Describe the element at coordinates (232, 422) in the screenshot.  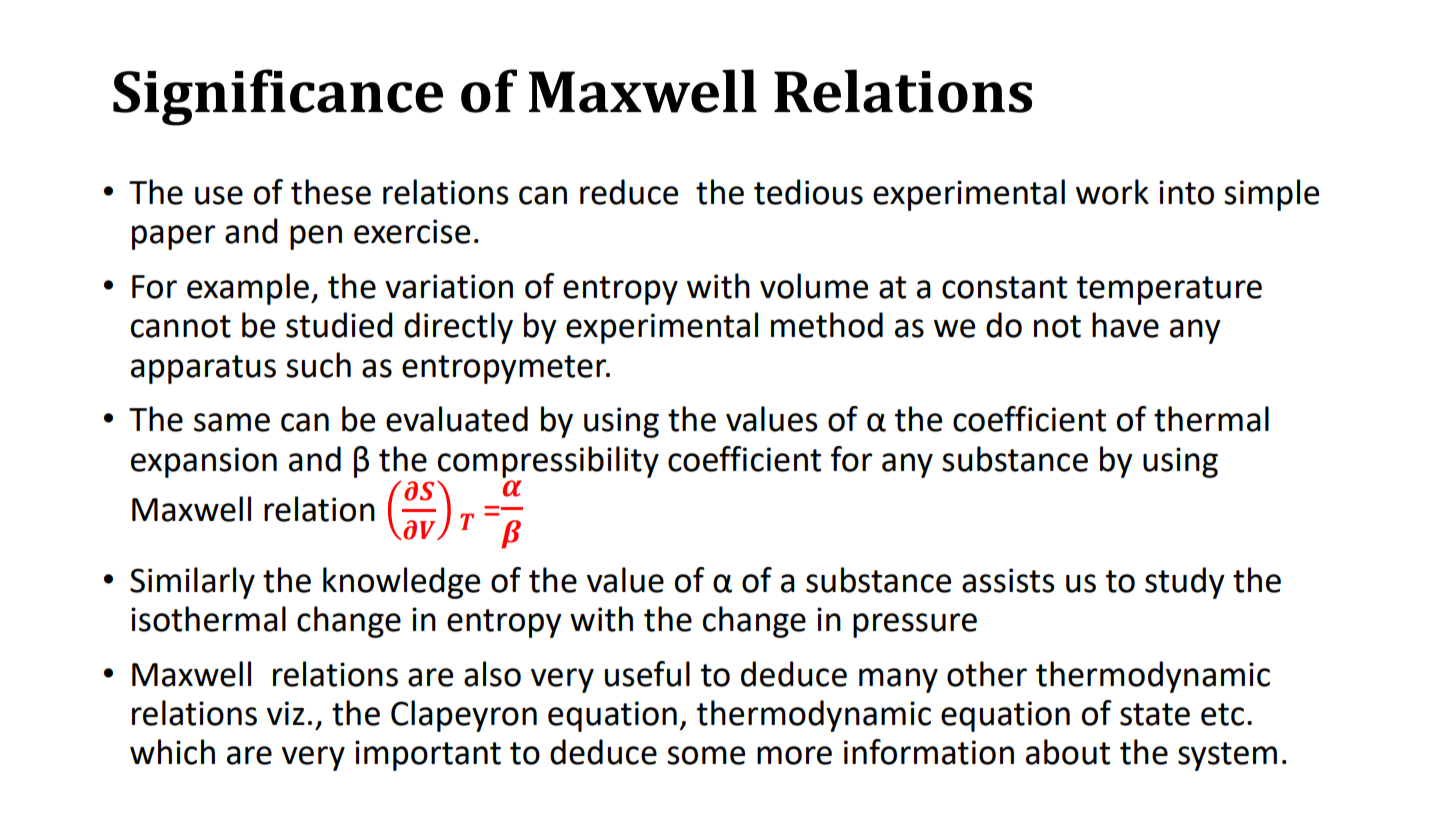
I see `same` at that location.
